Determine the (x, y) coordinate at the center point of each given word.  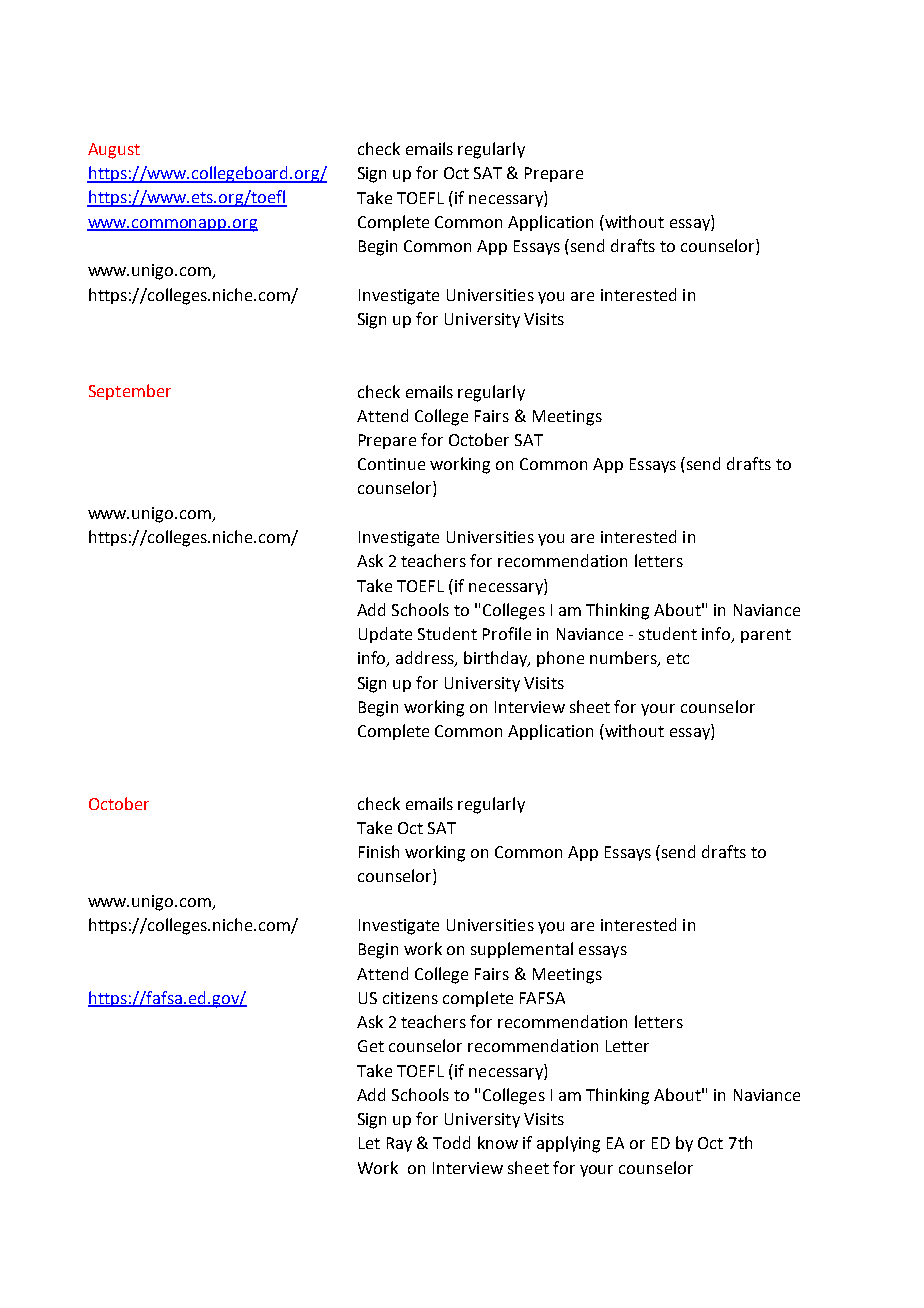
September (130, 392)
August (114, 151)
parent (766, 636)
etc (678, 658)
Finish (379, 851)
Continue (391, 464)
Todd (451, 1142)
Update (385, 635)
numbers (624, 659)
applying (568, 1144)
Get (371, 1046)
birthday (497, 659)
